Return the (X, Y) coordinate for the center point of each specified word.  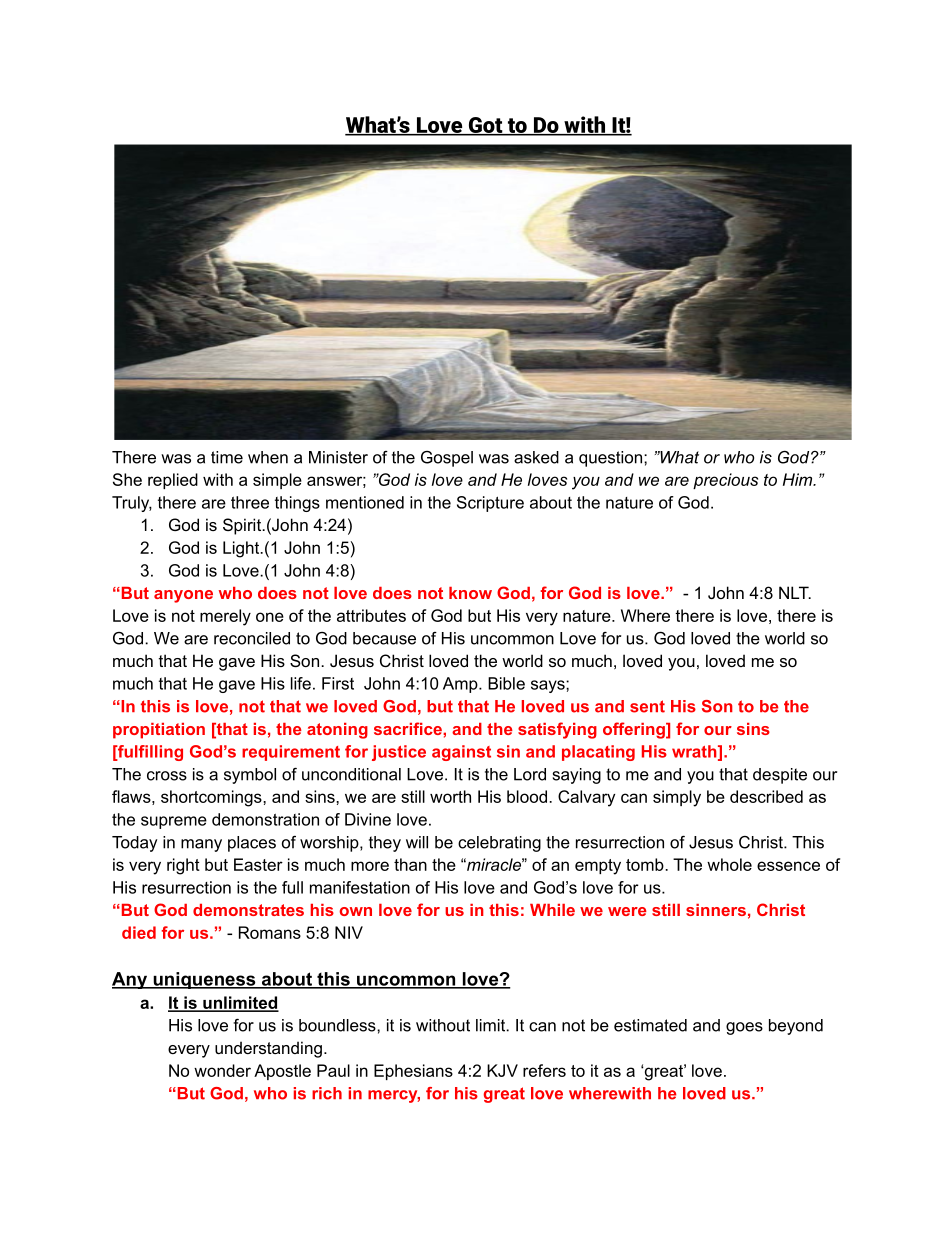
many (201, 845)
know (470, 593)
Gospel (447, 459)
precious (725, 481)
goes (744, 1028)
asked (536, 457)
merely (225, 617)
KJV (502, 1070)
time (227, 457)
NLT (795, 592)
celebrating (499, 844)
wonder (222, 1070)
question (612, 459)
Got (485, 126)
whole (729, 864)
